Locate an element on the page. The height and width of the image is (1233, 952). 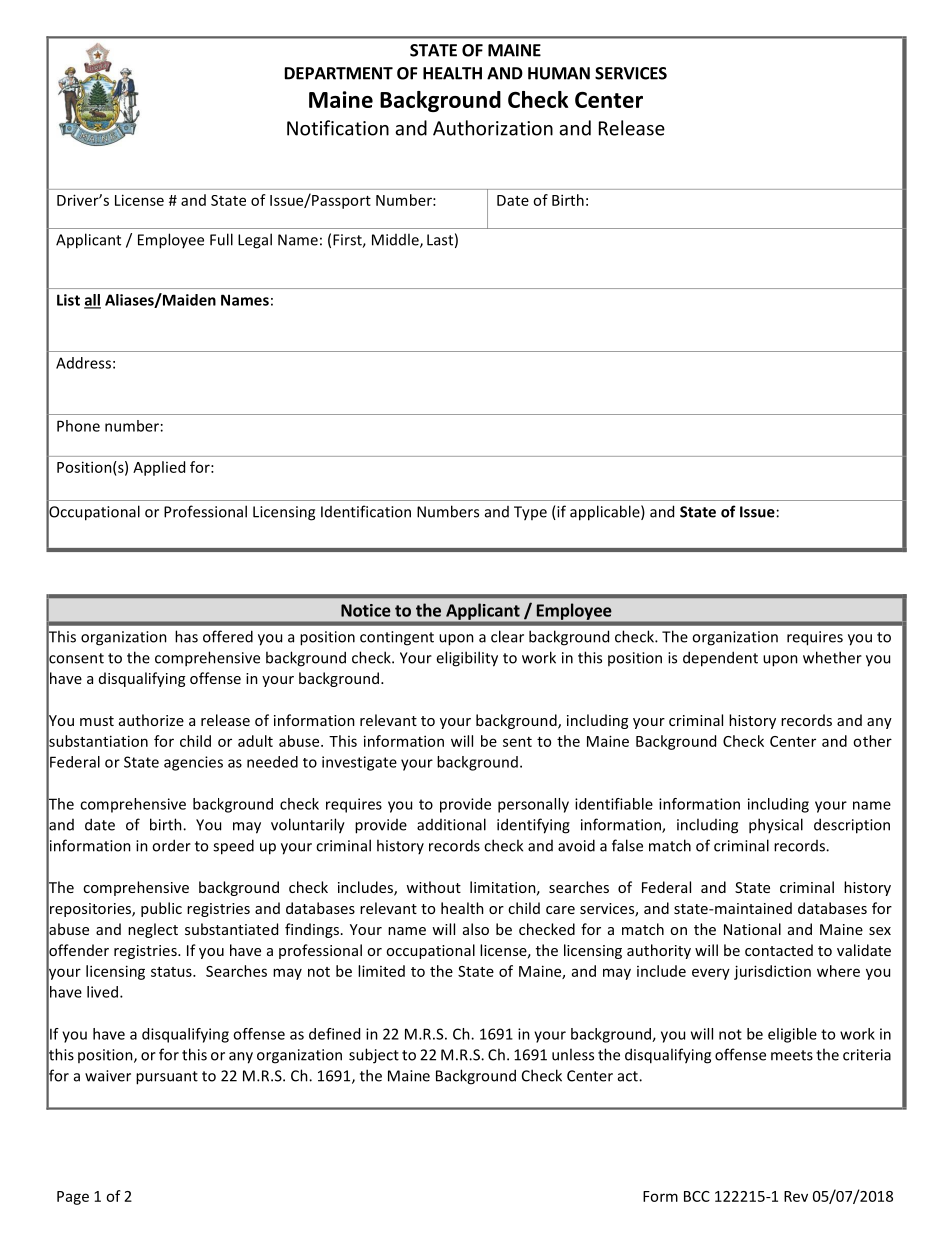
whether is located at coordinates (832, 657).
